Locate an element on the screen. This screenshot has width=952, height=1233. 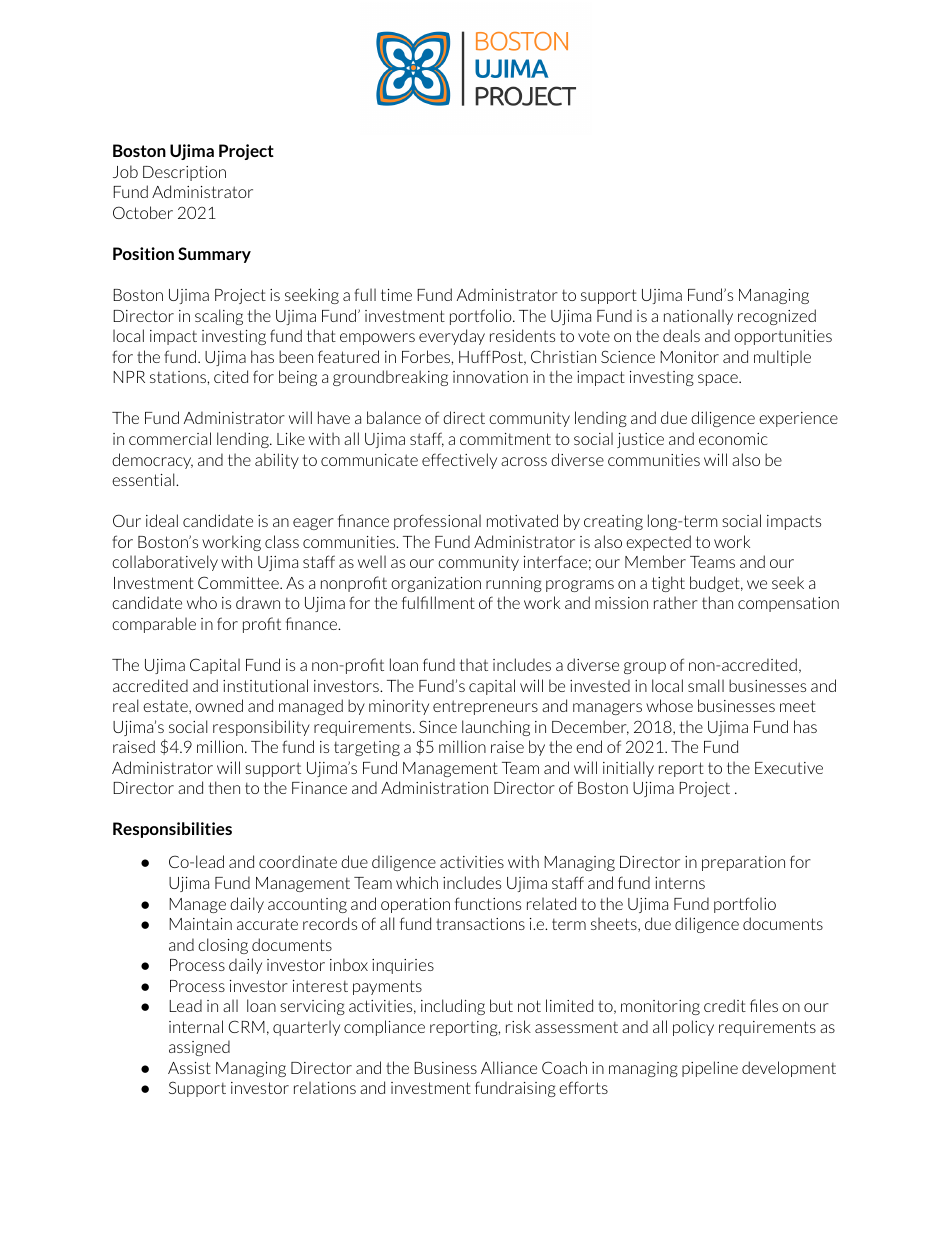
commitment is located at coordinates (505, 439).
